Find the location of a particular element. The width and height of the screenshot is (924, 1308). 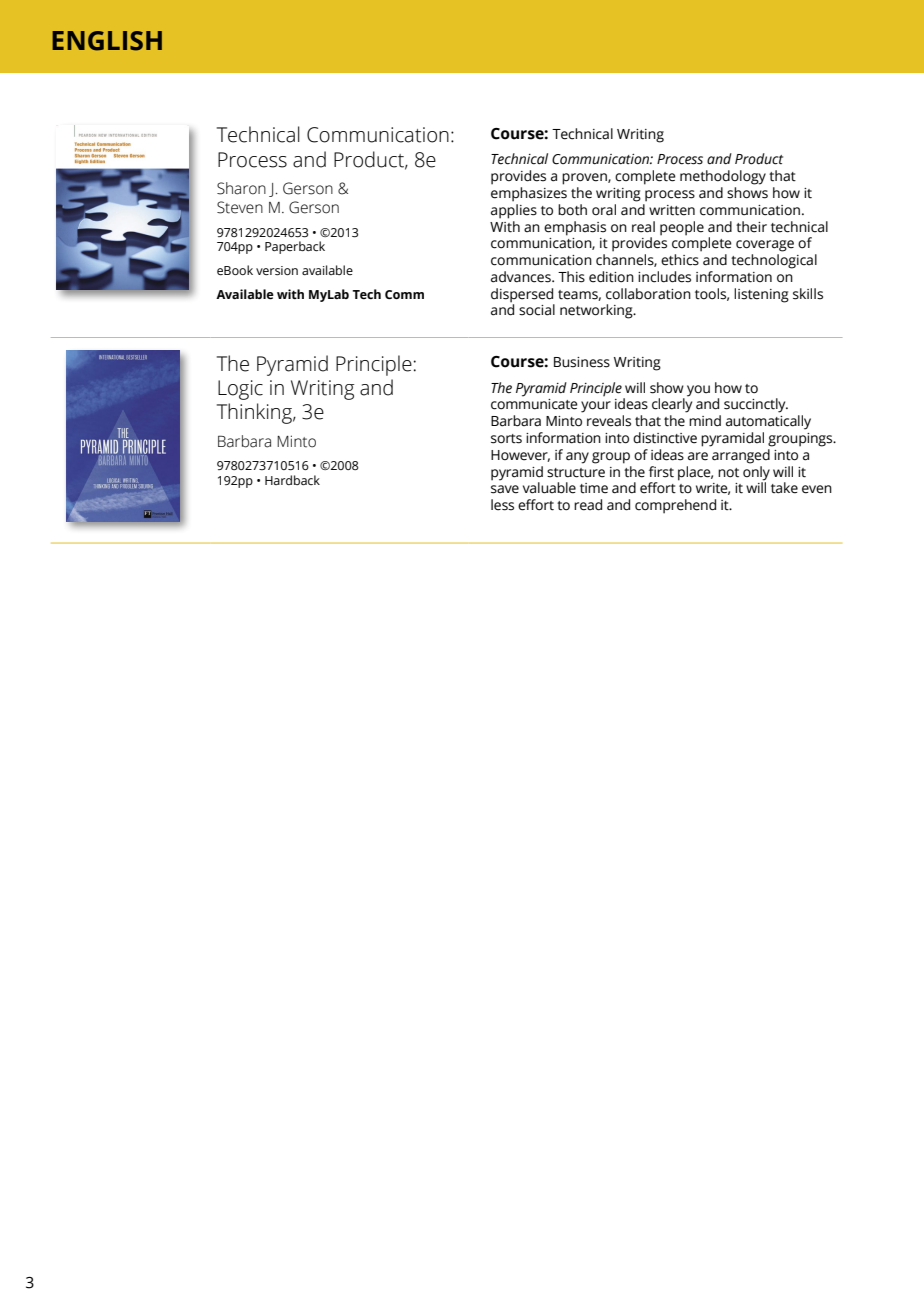

Sharon is located at coordinates (241, 188).
